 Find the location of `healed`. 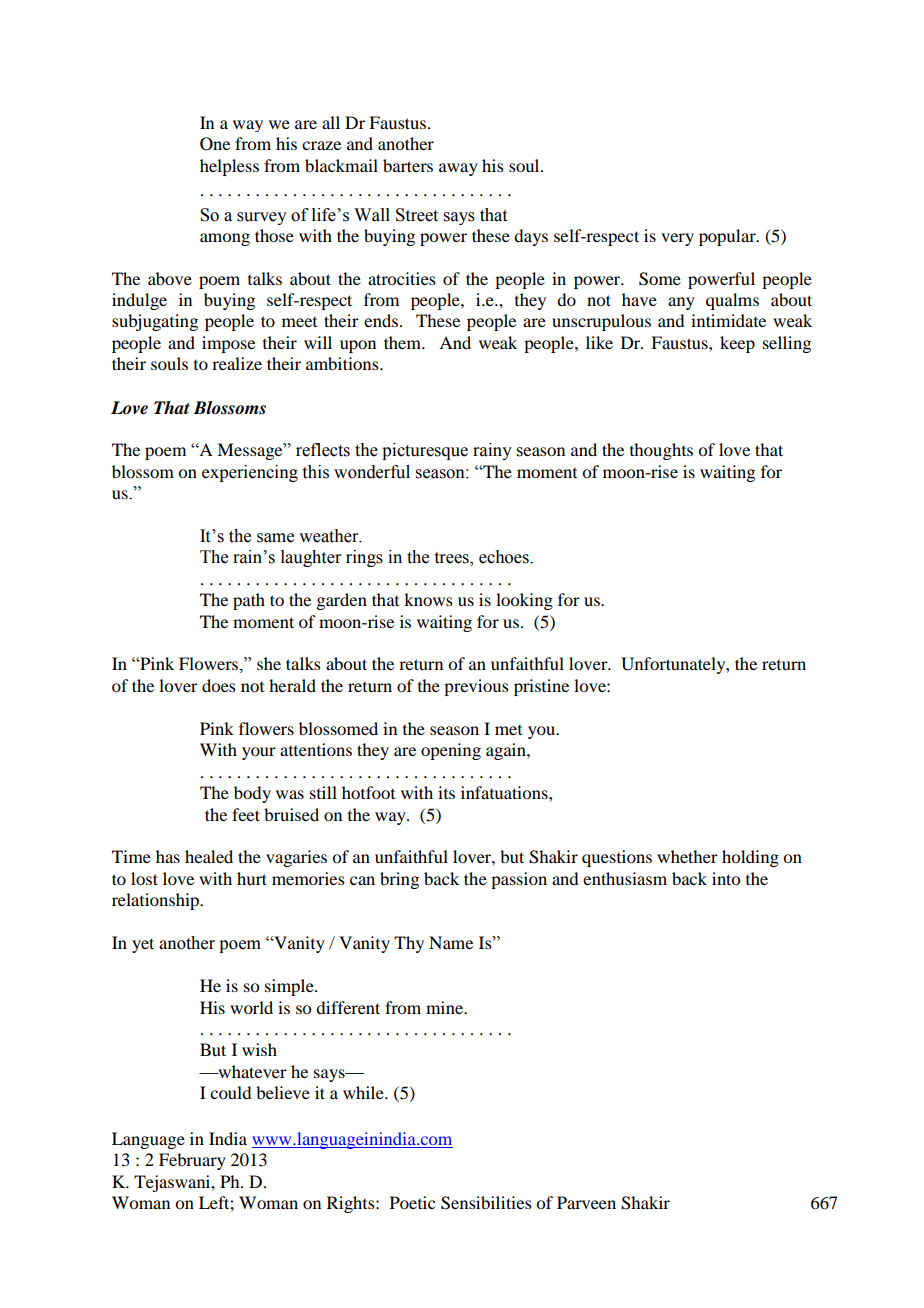

healed is located at coordinates (209, 856).
